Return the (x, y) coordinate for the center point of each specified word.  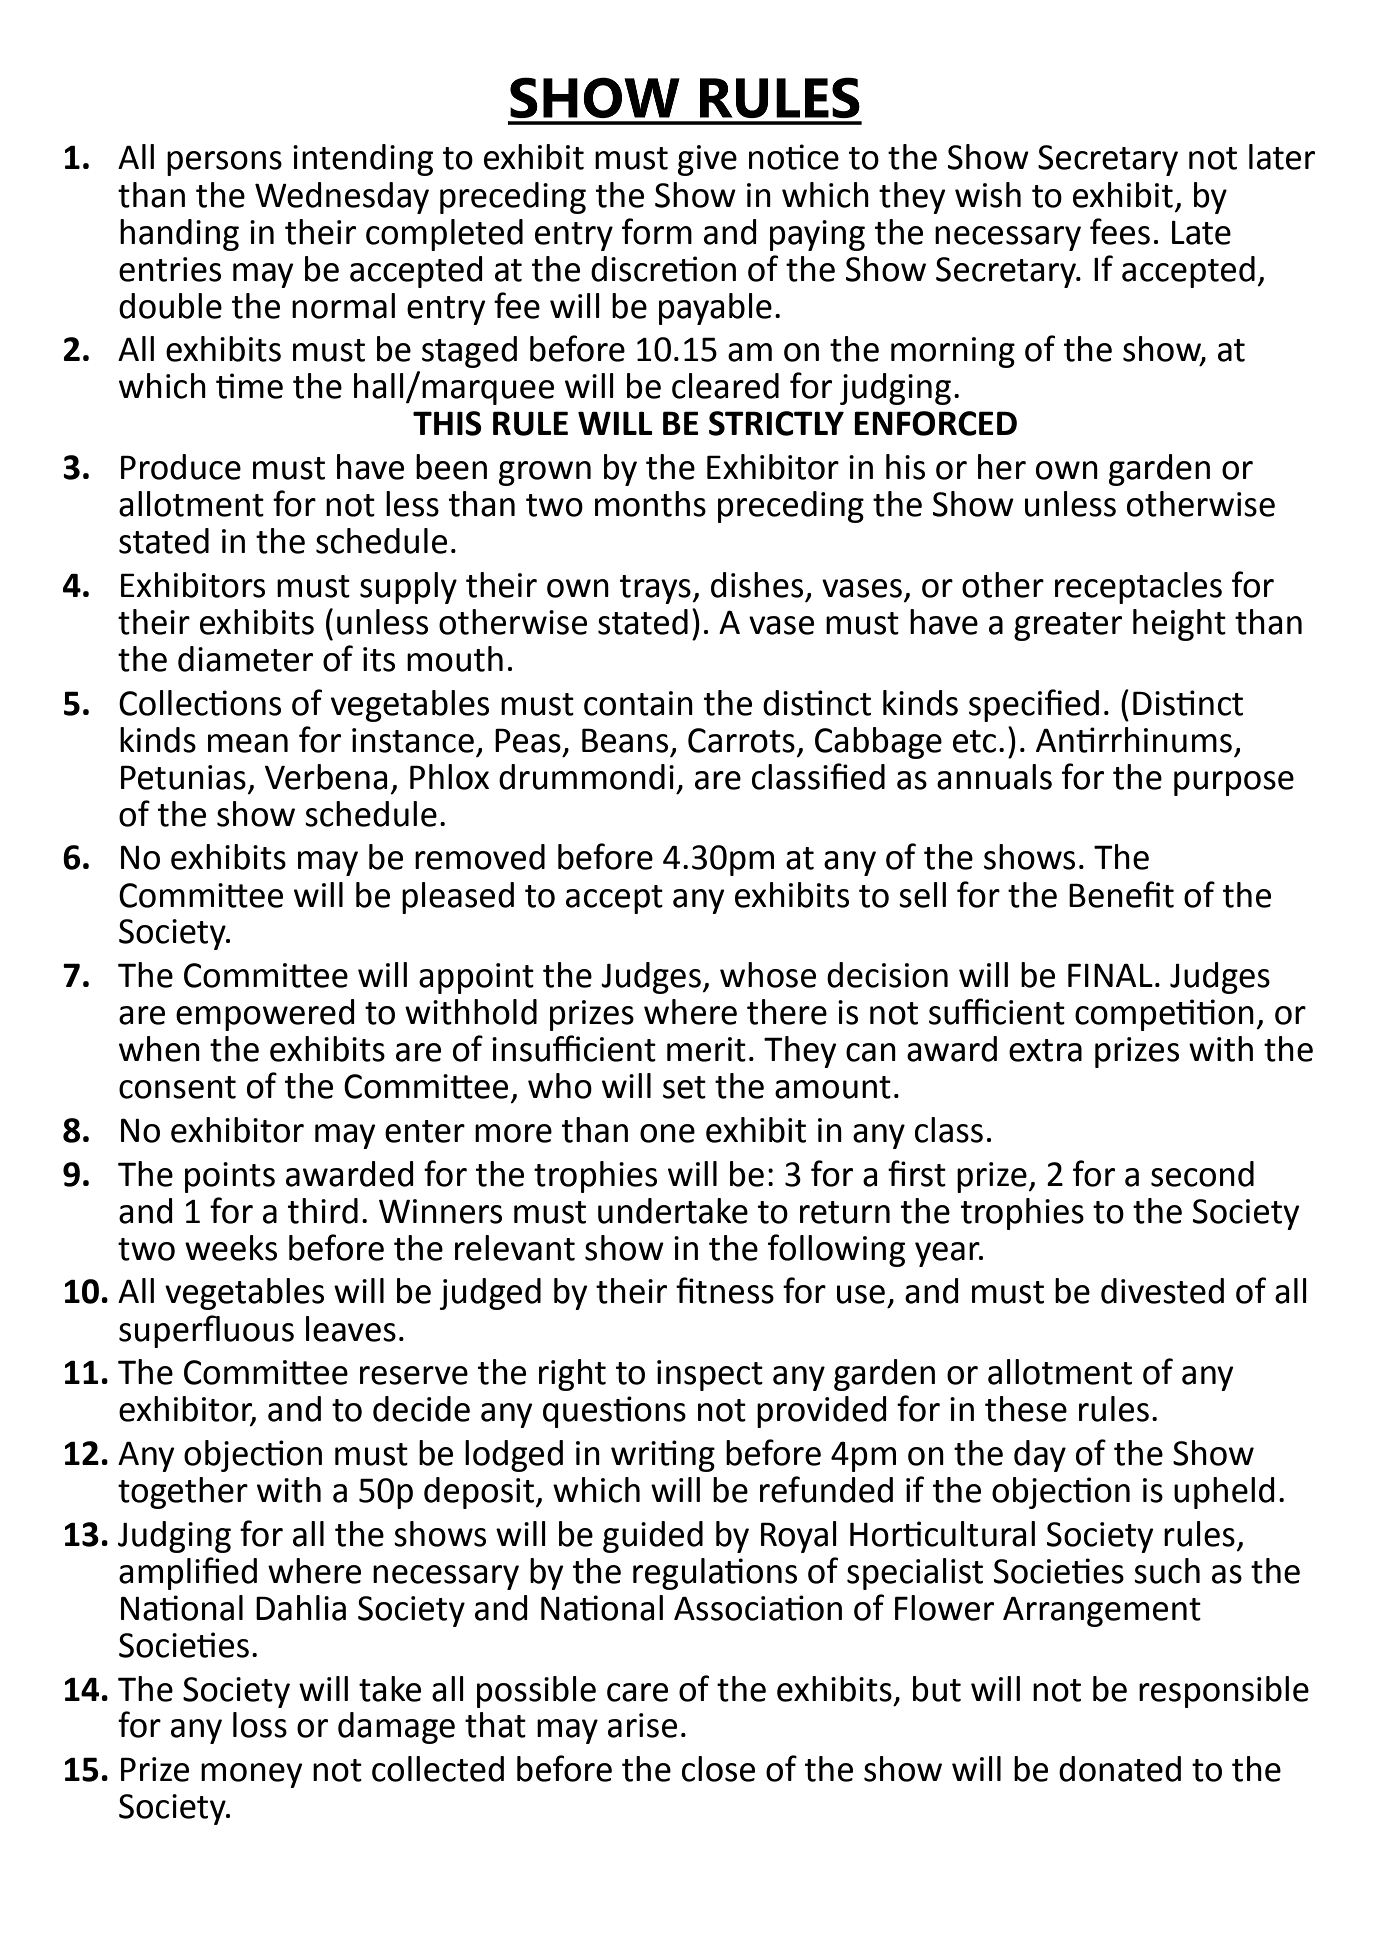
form (657, 231)
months (650, 504)
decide (421, 1409)
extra (1045, 1050)
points (230, 1177)
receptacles (1138, 588)
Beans (625, 740)
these (1026, 1409)
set (684, 1087)
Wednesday (342, 198)
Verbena (326, 777)
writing (663, 1456)
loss (260, 1725)
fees (1120, 231)
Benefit (1121, 894)
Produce (181, 467)
